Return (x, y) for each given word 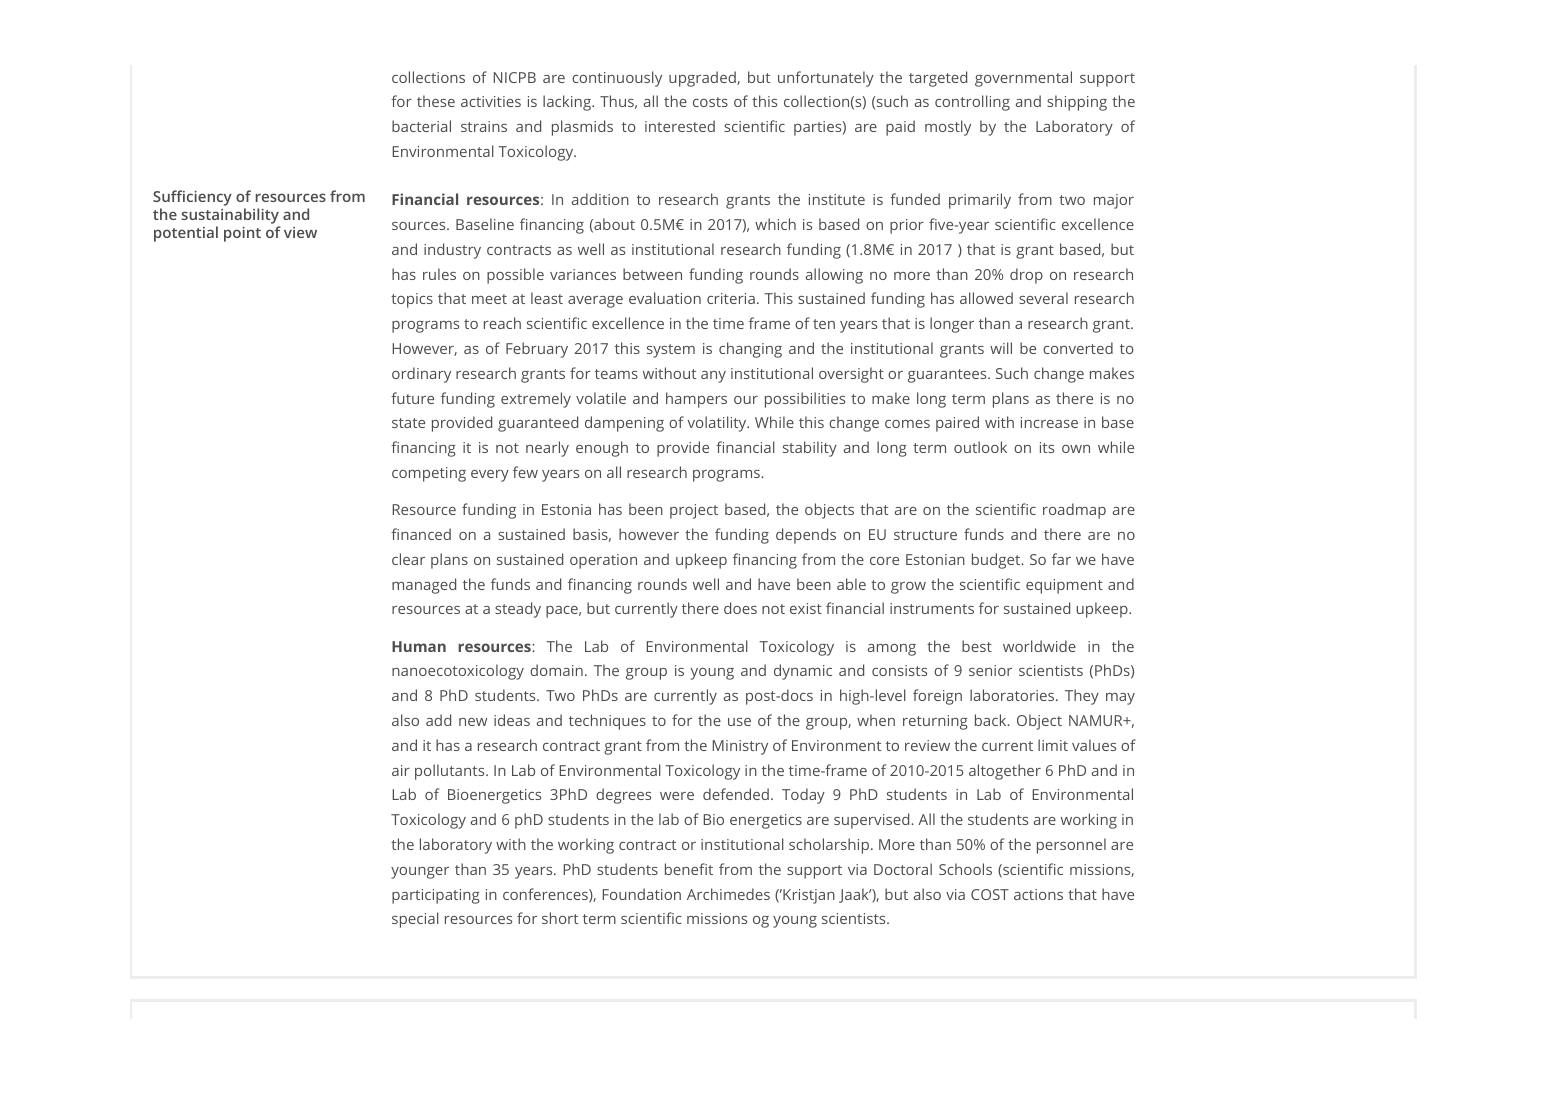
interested (680, 126)
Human (419, 646)
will (1001, 348)
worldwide (1039, 646)
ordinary (421, 375)
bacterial (421, 126)
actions (1038, 894)
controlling (972, 103)
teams (616, 374)
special (415, 920)
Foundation (642, 894)
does (740, 608)
